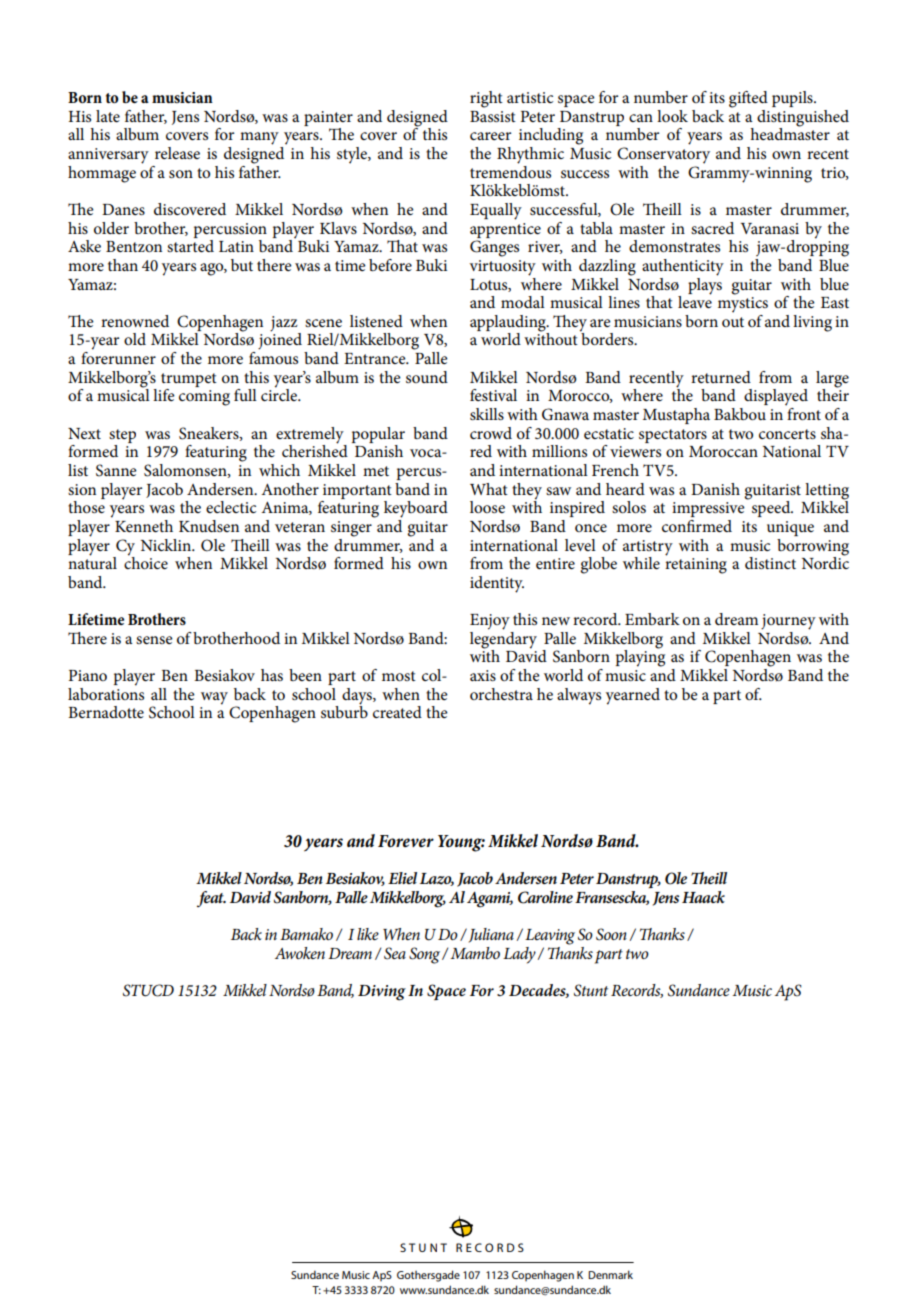 The height and width of the screenshot is (1308, 924). Describe the element at coordinates (788, 622) in the screenshot. I see `journey` at that location.
